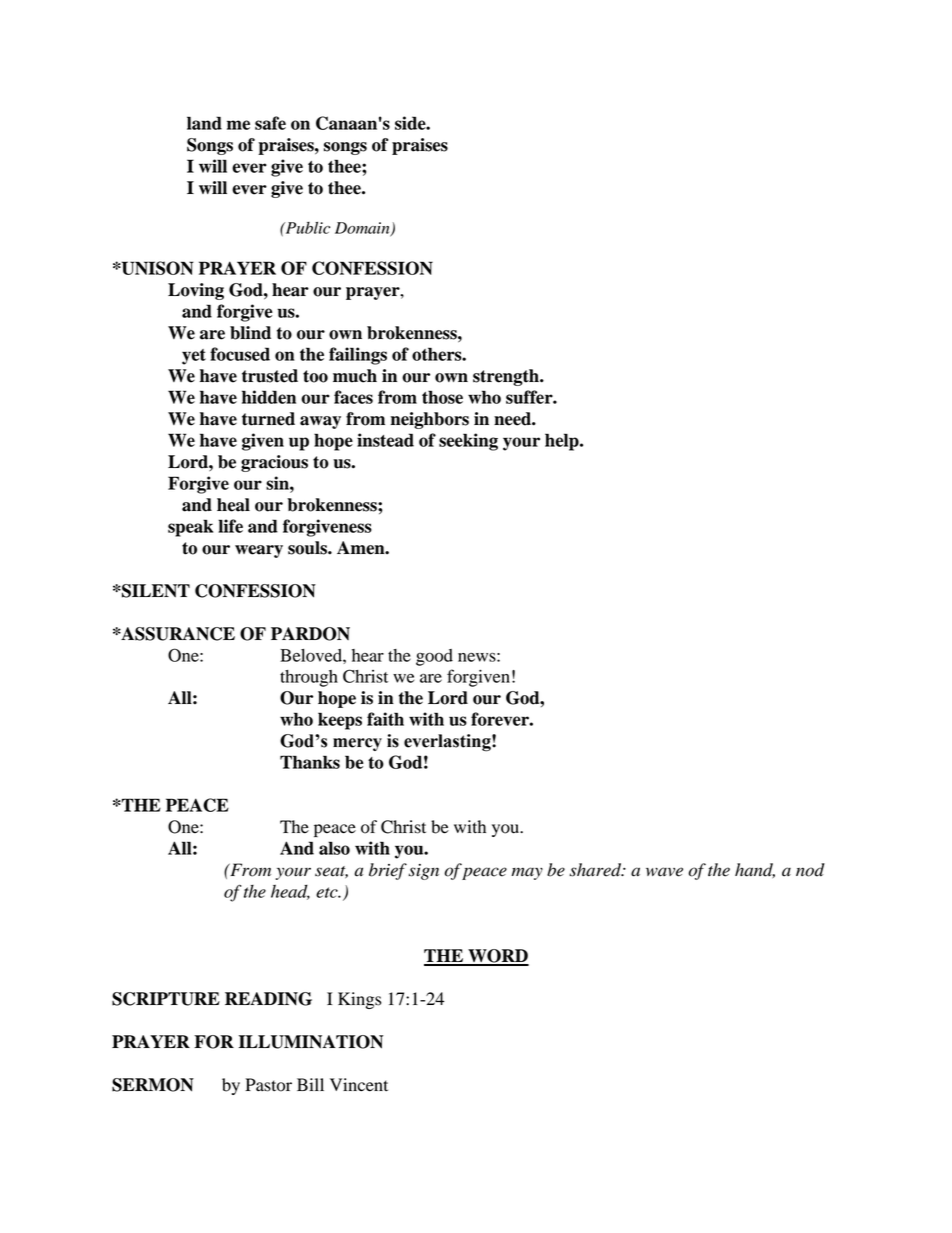 This document has height=1233, width=952. What do you see at coordinates (204, 123) in the document?
I see `land` at bounding box center [204, 123].
